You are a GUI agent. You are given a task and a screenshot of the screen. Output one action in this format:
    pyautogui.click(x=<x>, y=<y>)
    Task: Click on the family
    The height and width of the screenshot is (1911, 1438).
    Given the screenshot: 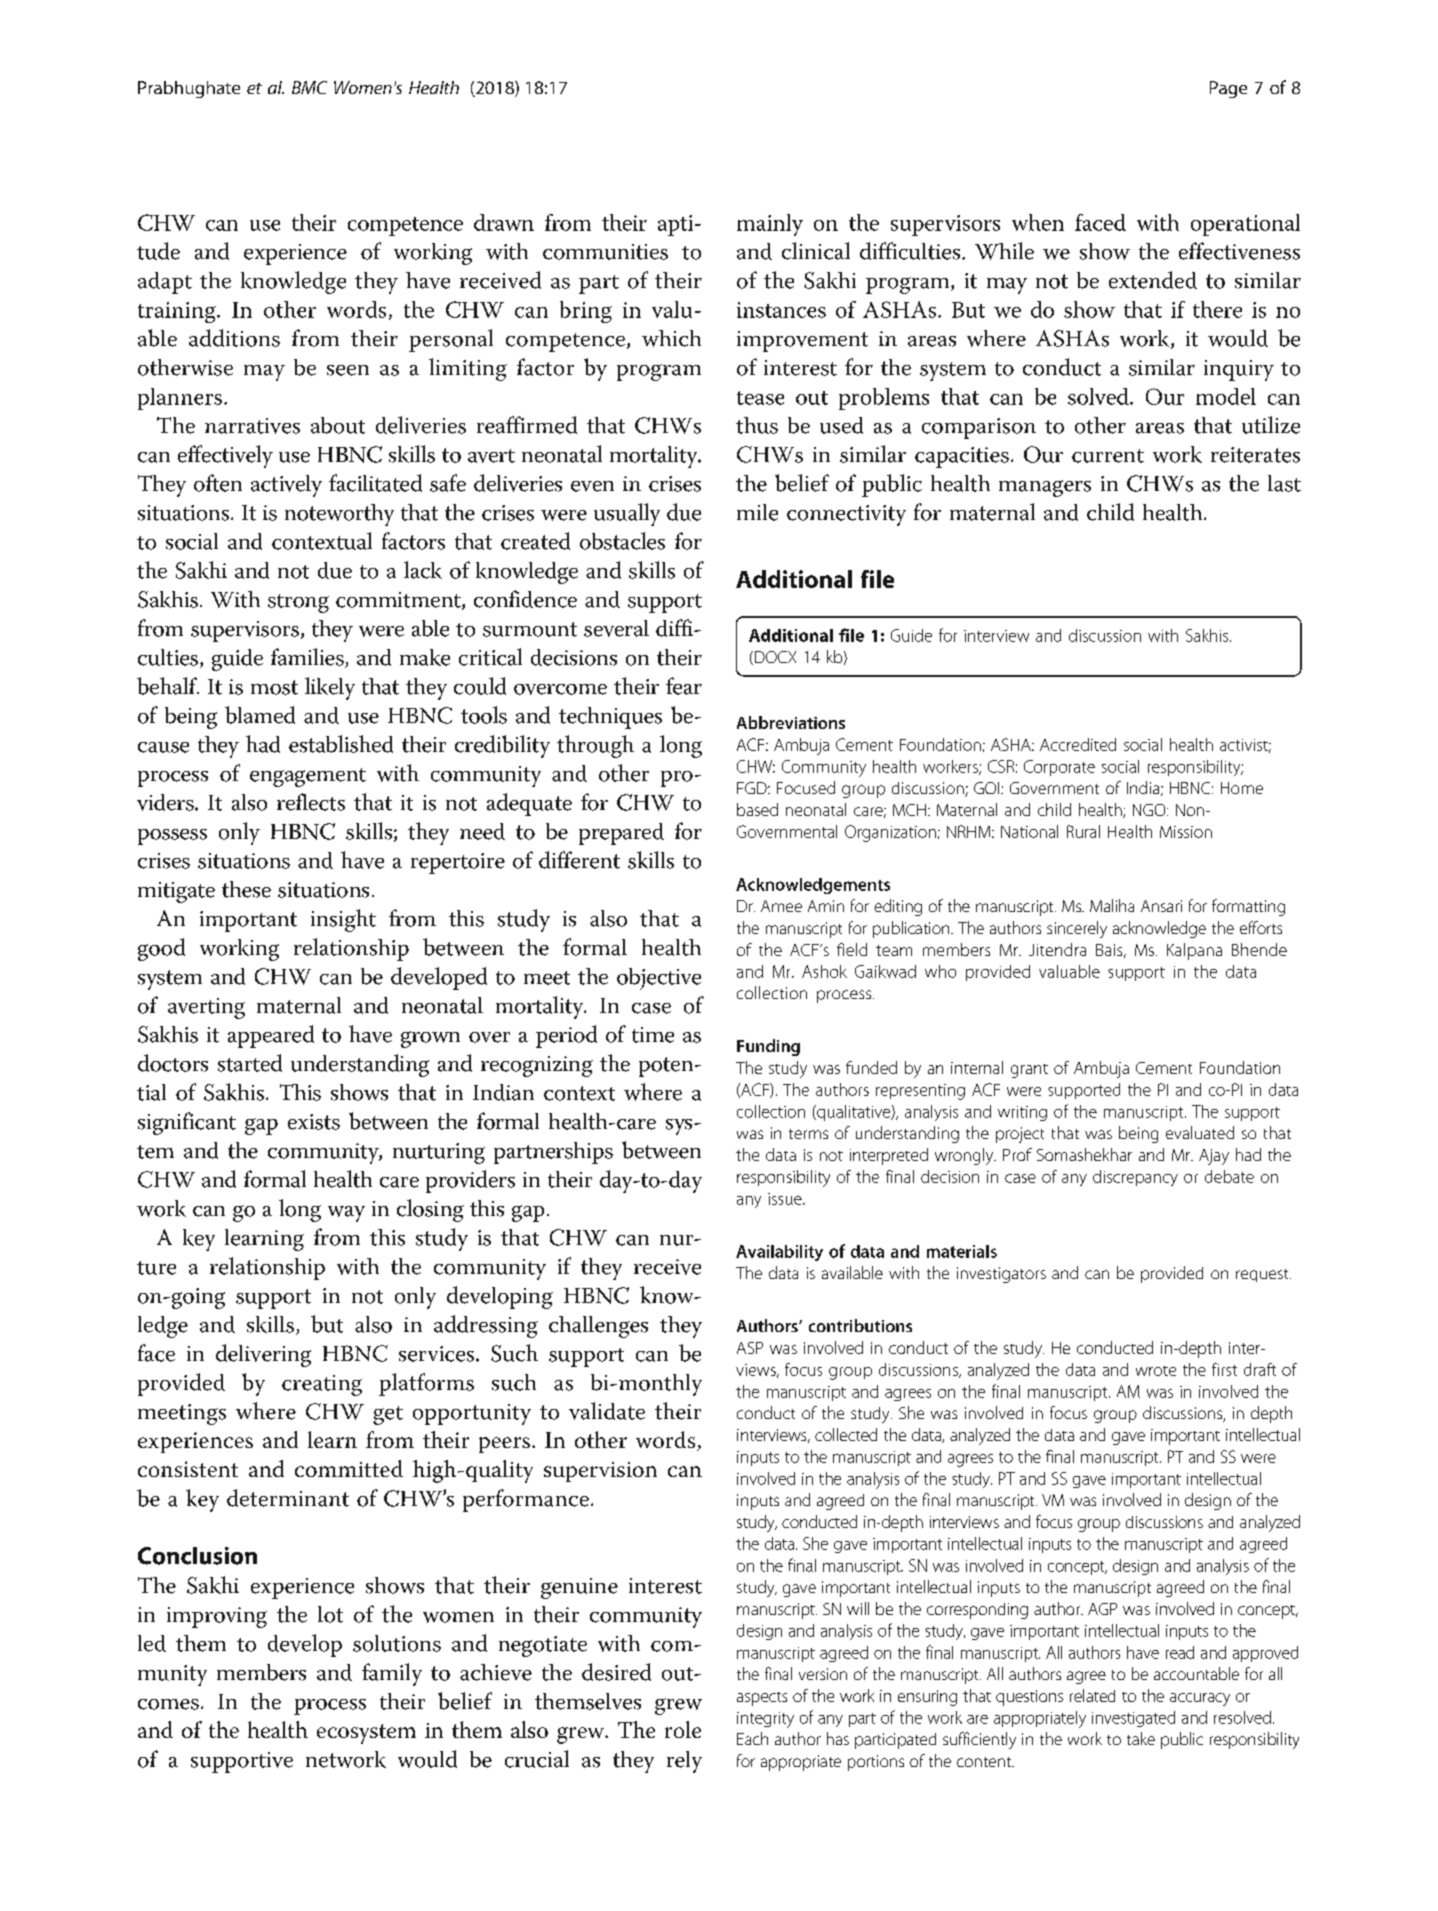 What is the action you would take?
    pyautogui.click(x=392, y=1674)
